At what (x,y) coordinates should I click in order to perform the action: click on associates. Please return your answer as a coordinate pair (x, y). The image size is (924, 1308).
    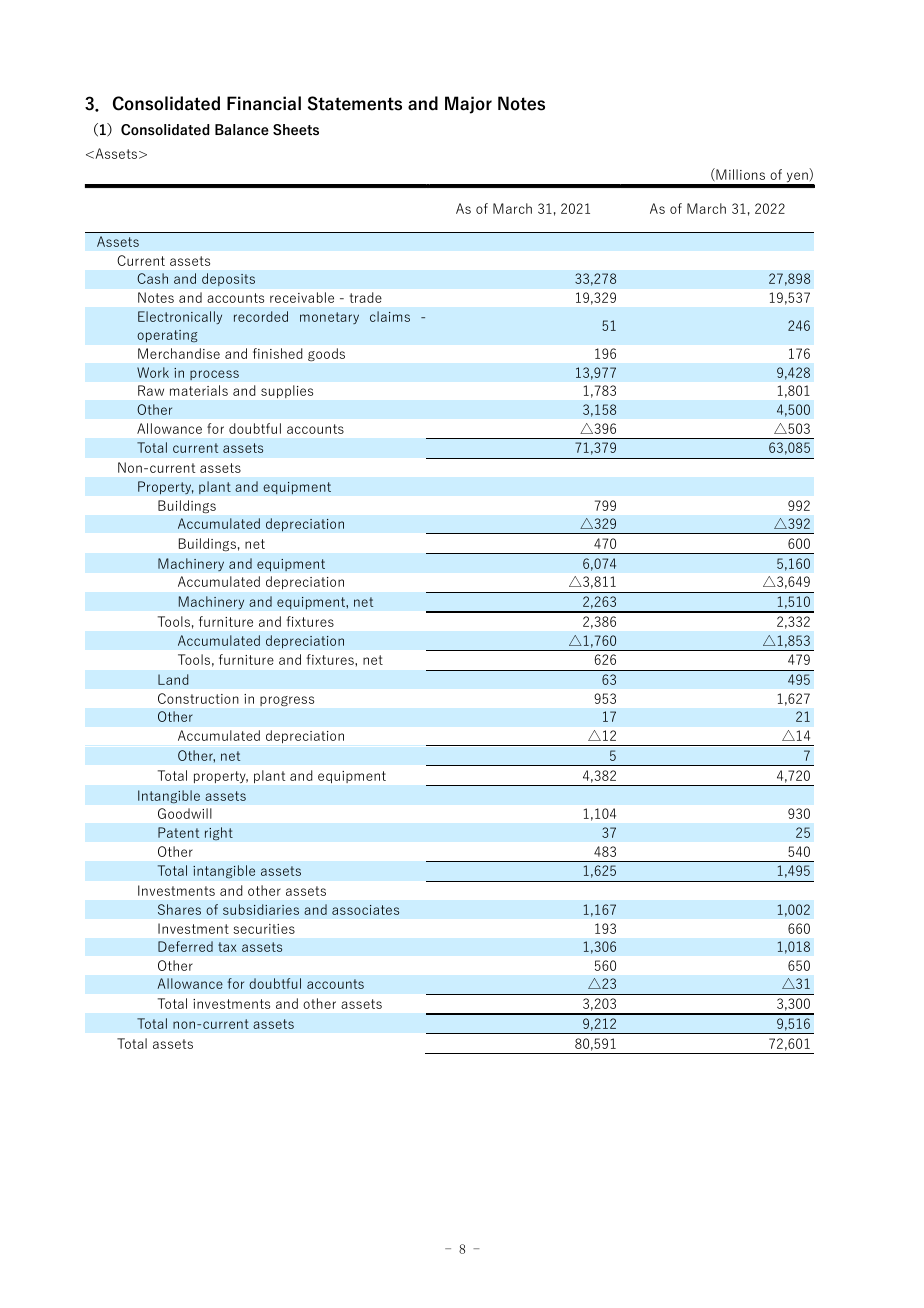
    Looking at the image, I should click on (365, 910).
